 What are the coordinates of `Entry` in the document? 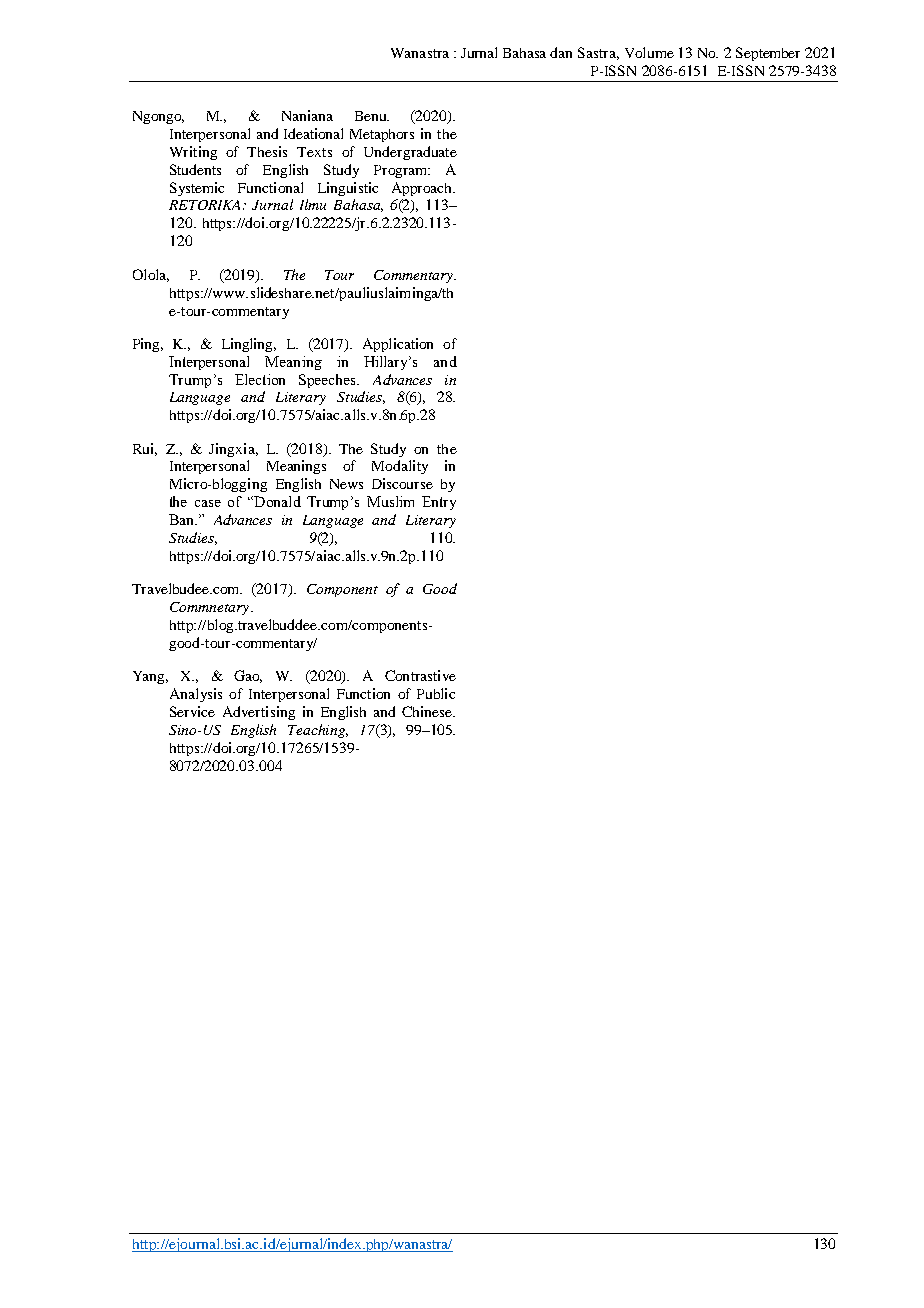 It's located at (439, 503).
